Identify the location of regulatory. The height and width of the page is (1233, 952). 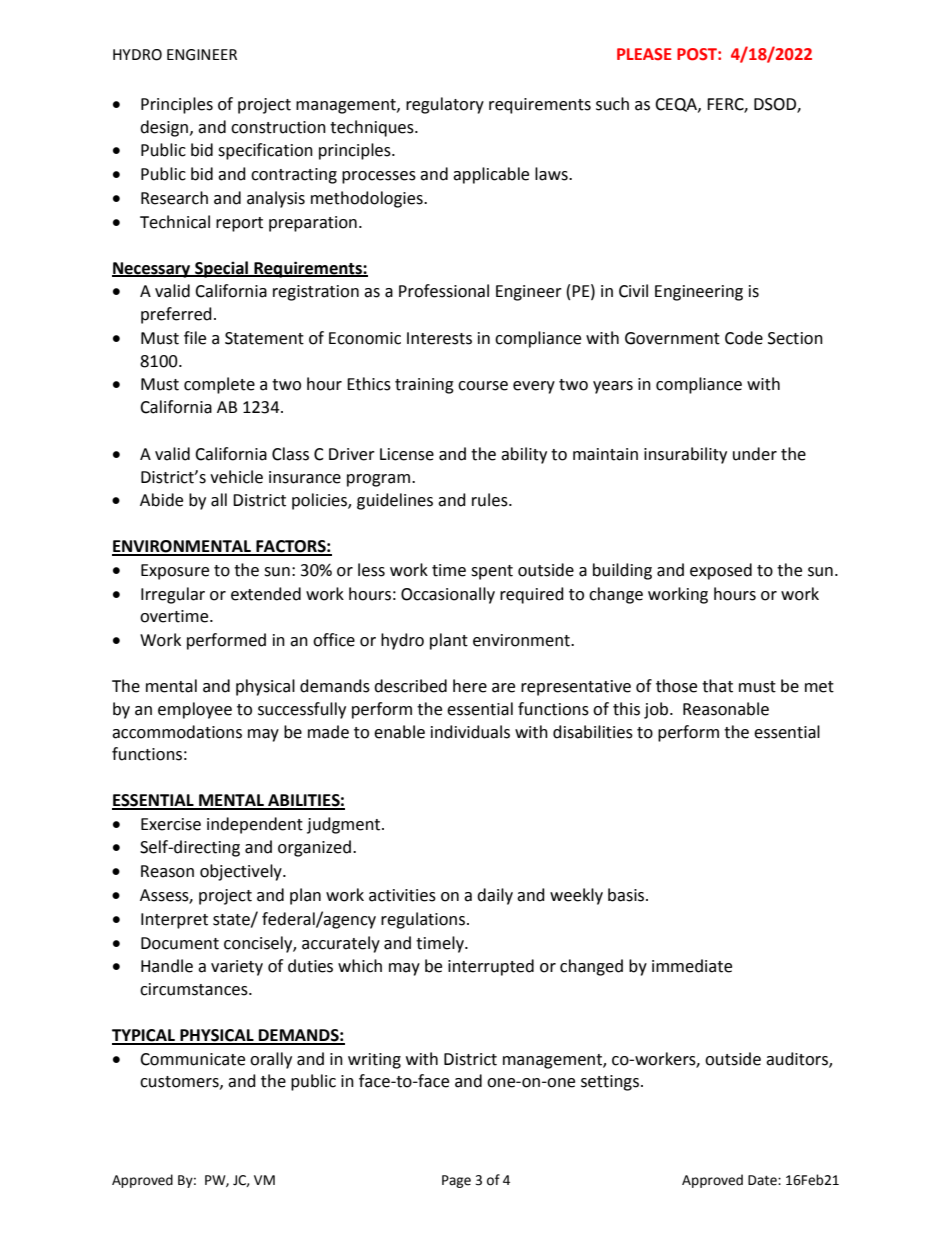
(445, 105).
